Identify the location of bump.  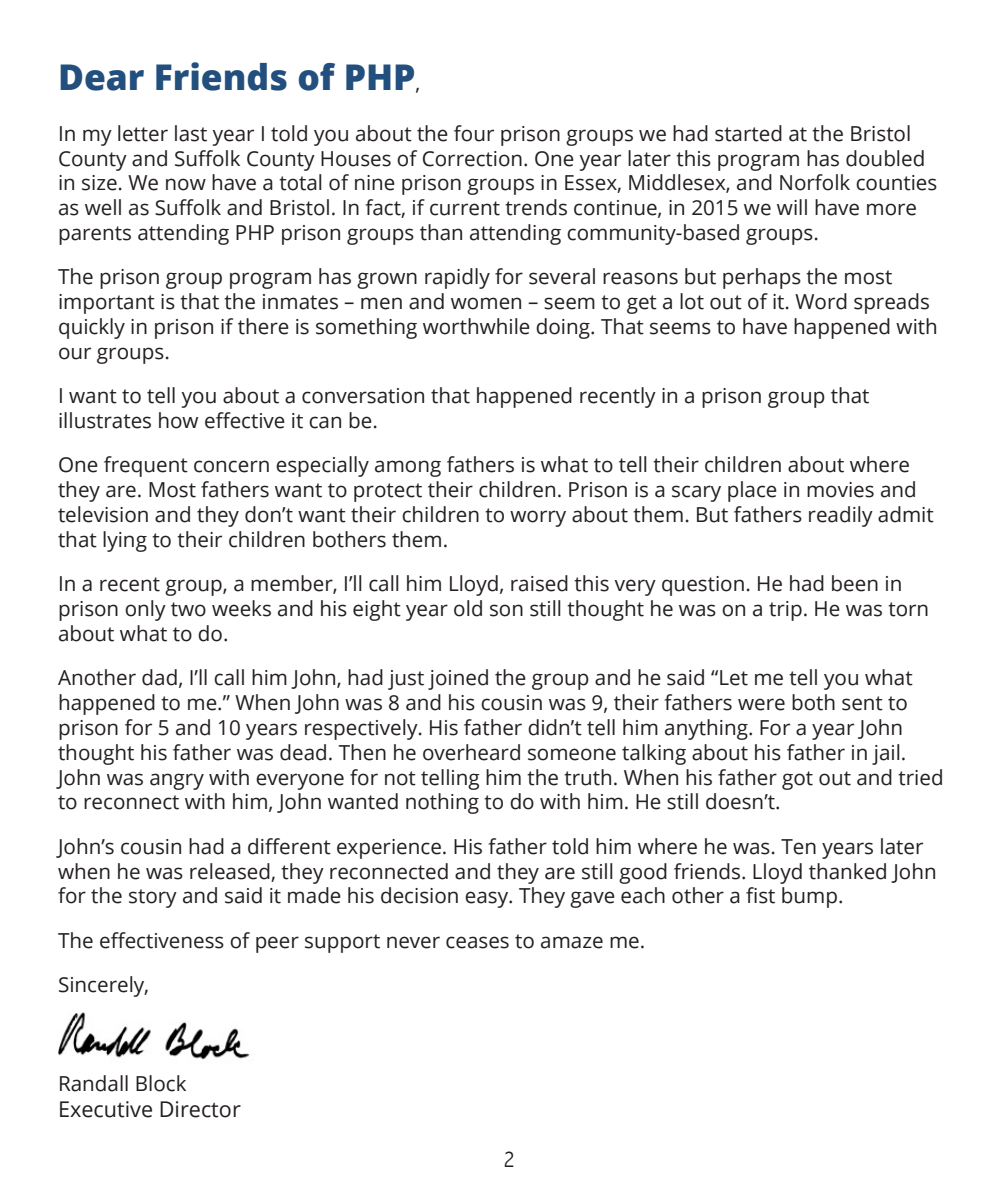
(809, 897).
